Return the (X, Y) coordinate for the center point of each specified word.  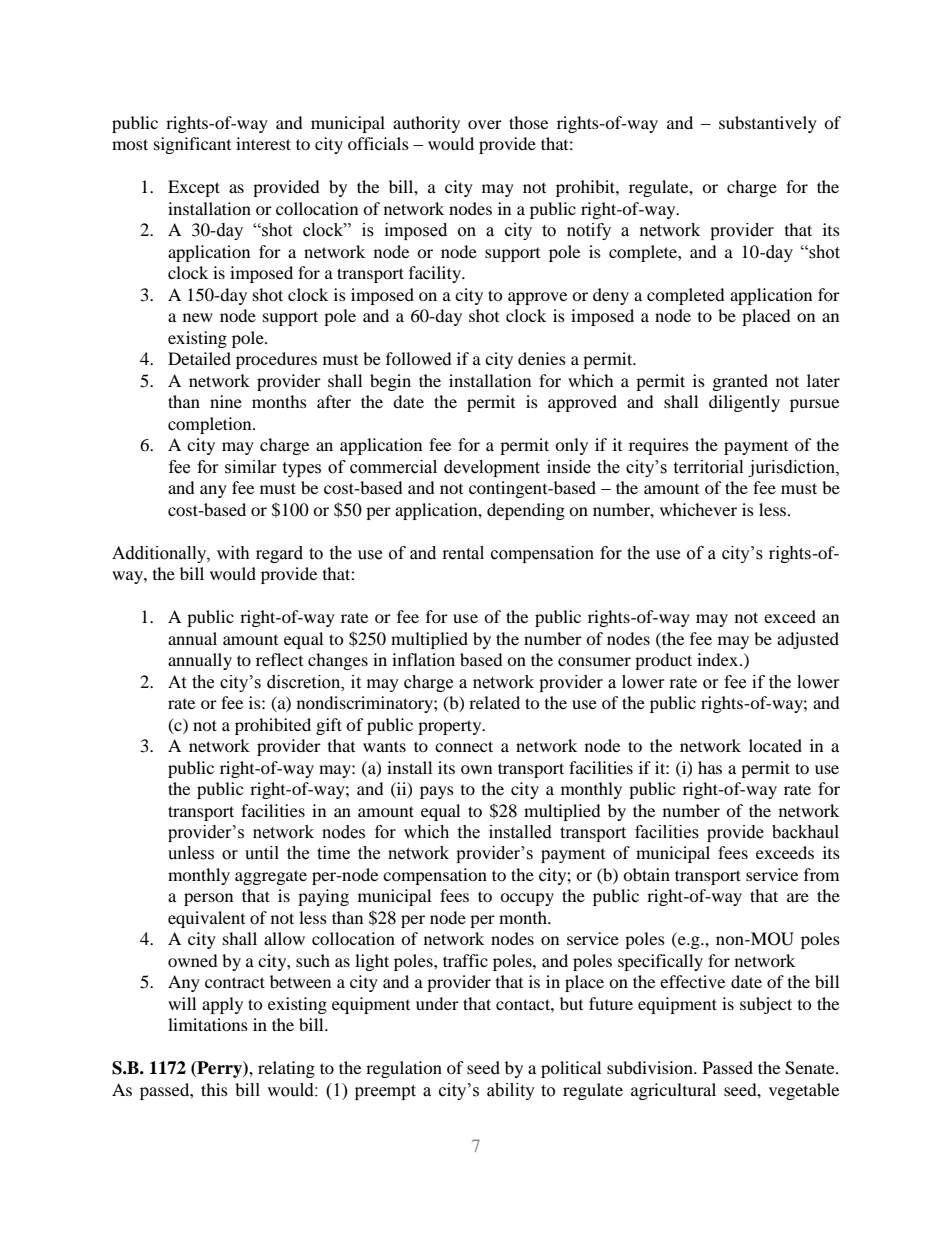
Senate (811, 1068)
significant (192, 145)
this (214, 1089)
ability (511, 1091)
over (485, 124)
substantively (768, 124)
